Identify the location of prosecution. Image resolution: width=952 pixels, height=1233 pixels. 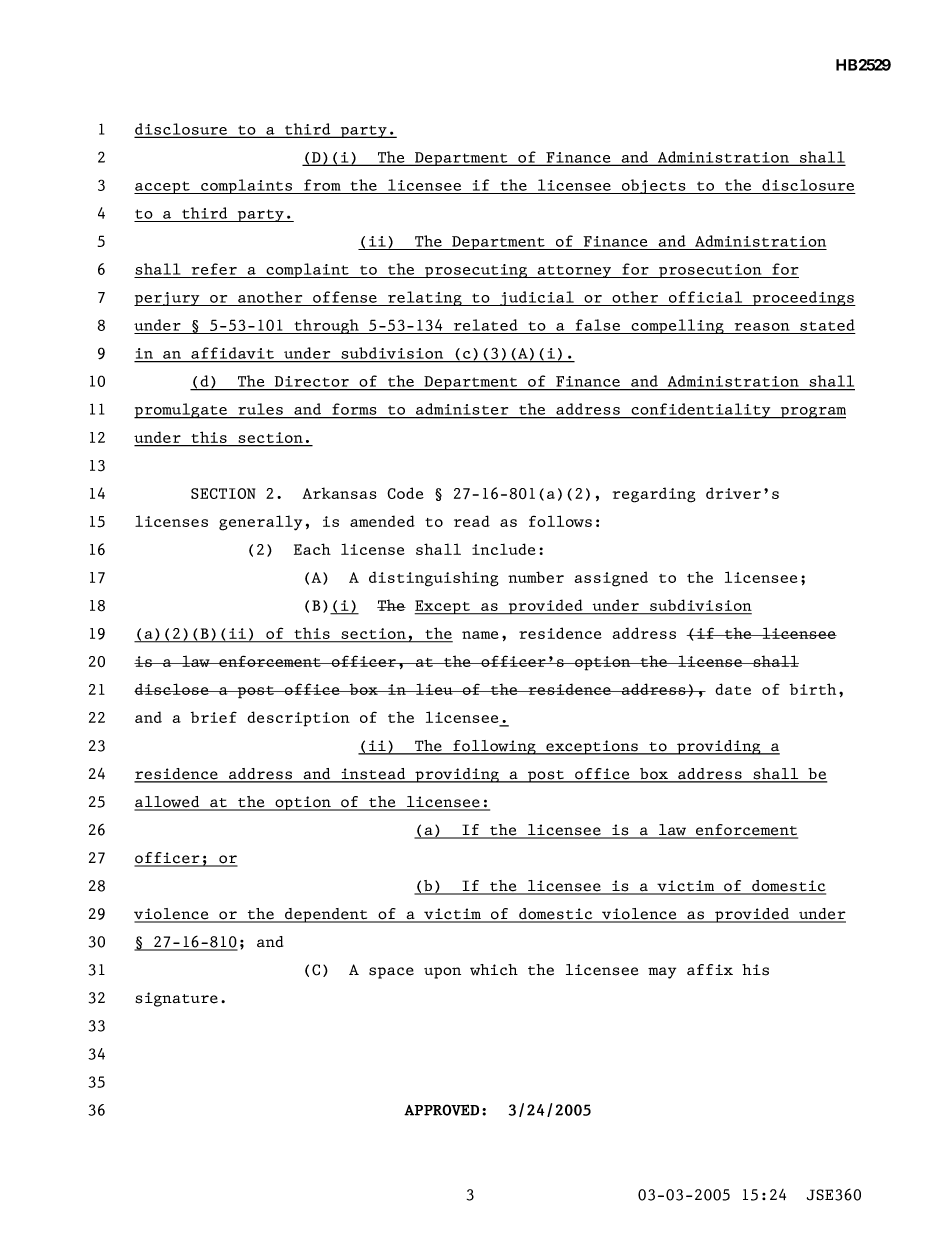
(710, 271).
